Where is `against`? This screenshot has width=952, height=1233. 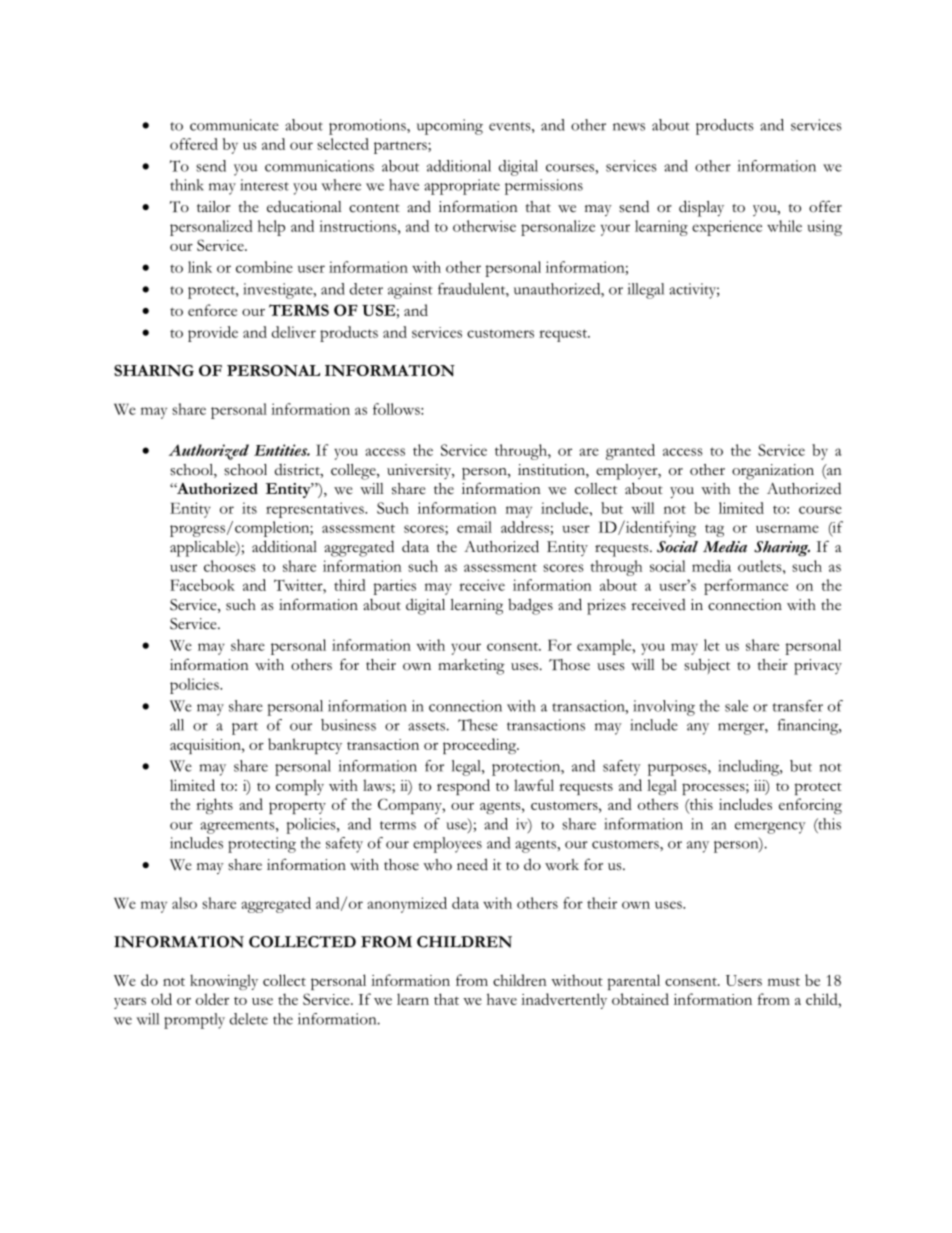 against is located at coordinates (410, 291).
